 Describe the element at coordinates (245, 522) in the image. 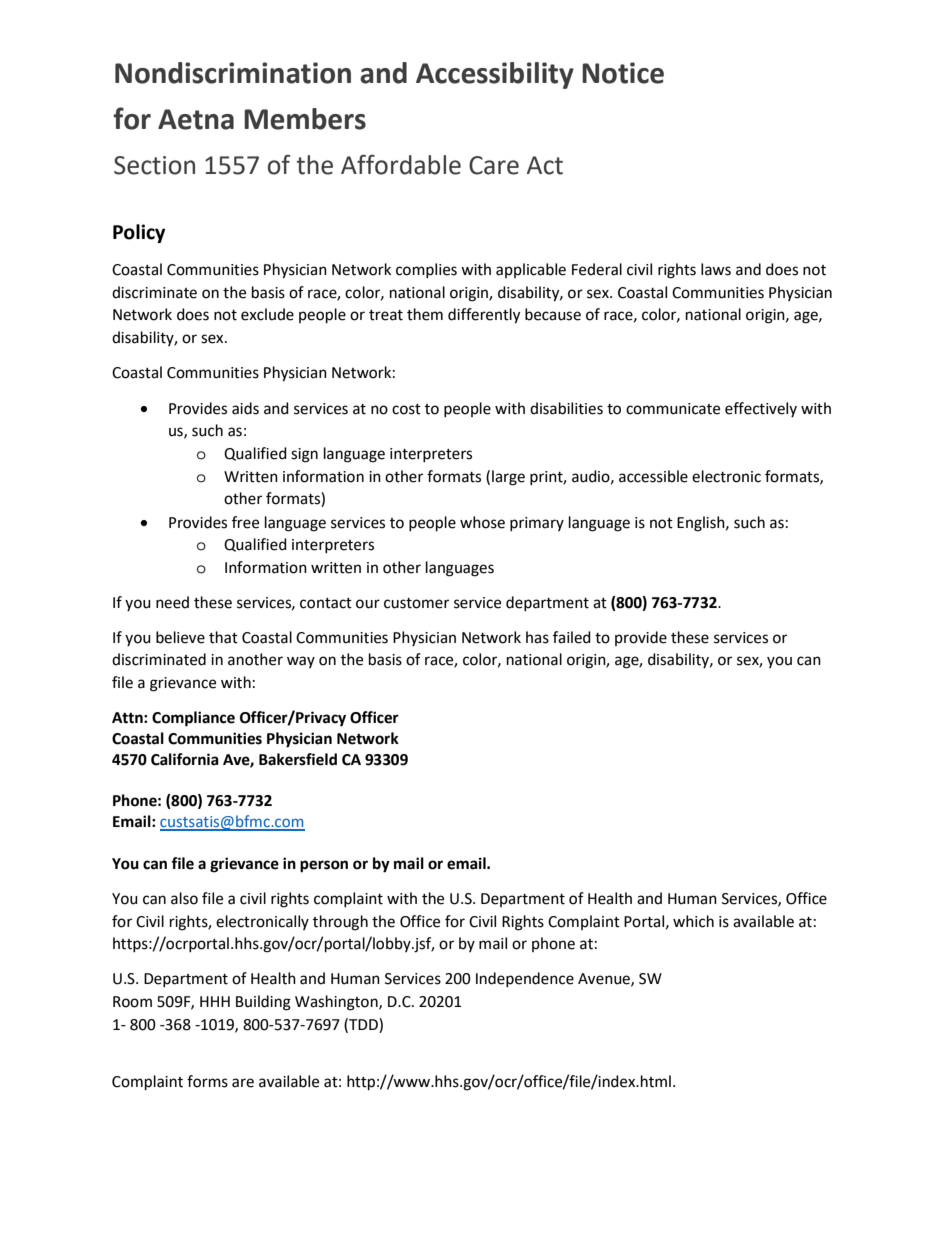

I see `free` at that location.
